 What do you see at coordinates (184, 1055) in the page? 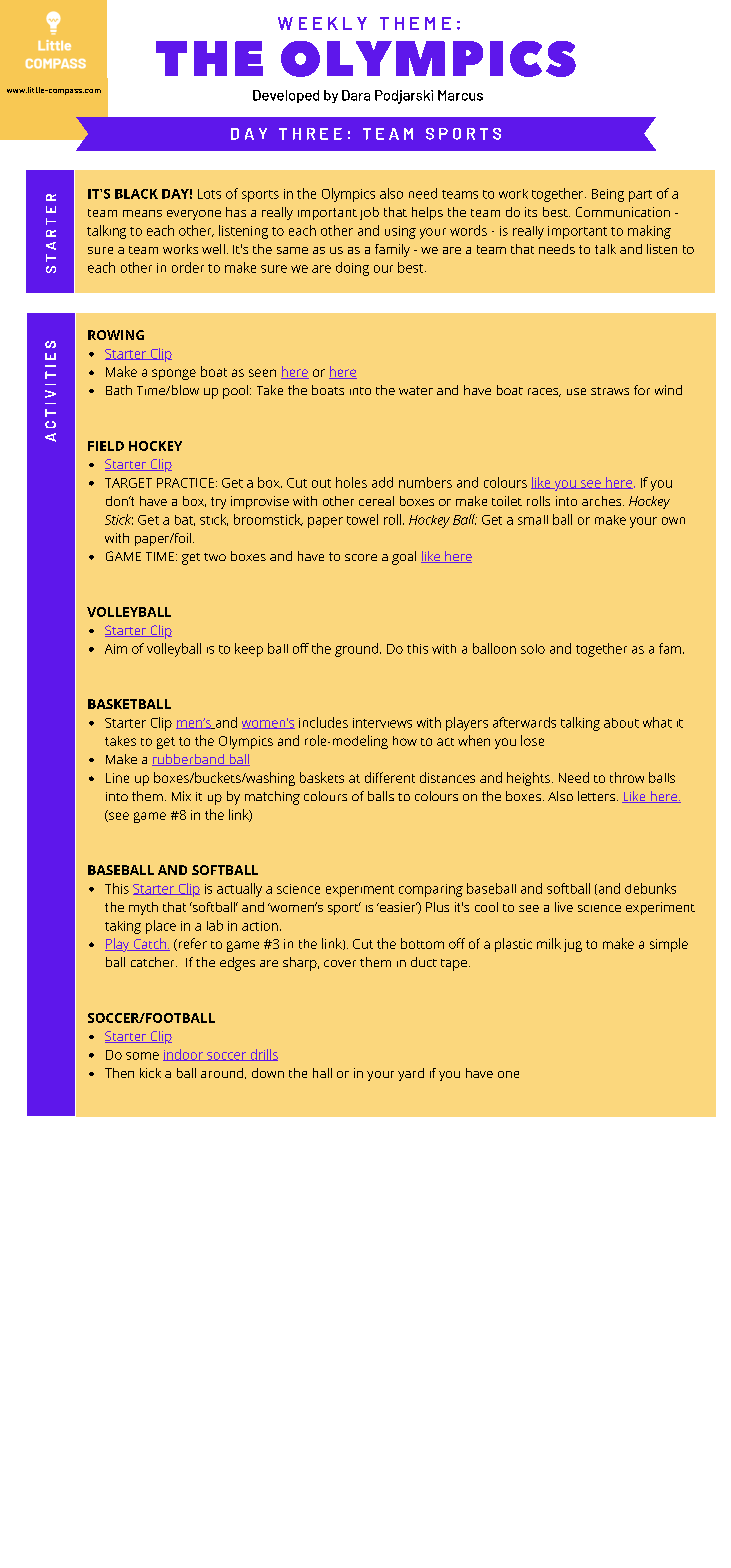
I see `indoor` at bounding box center [184, 1055].
